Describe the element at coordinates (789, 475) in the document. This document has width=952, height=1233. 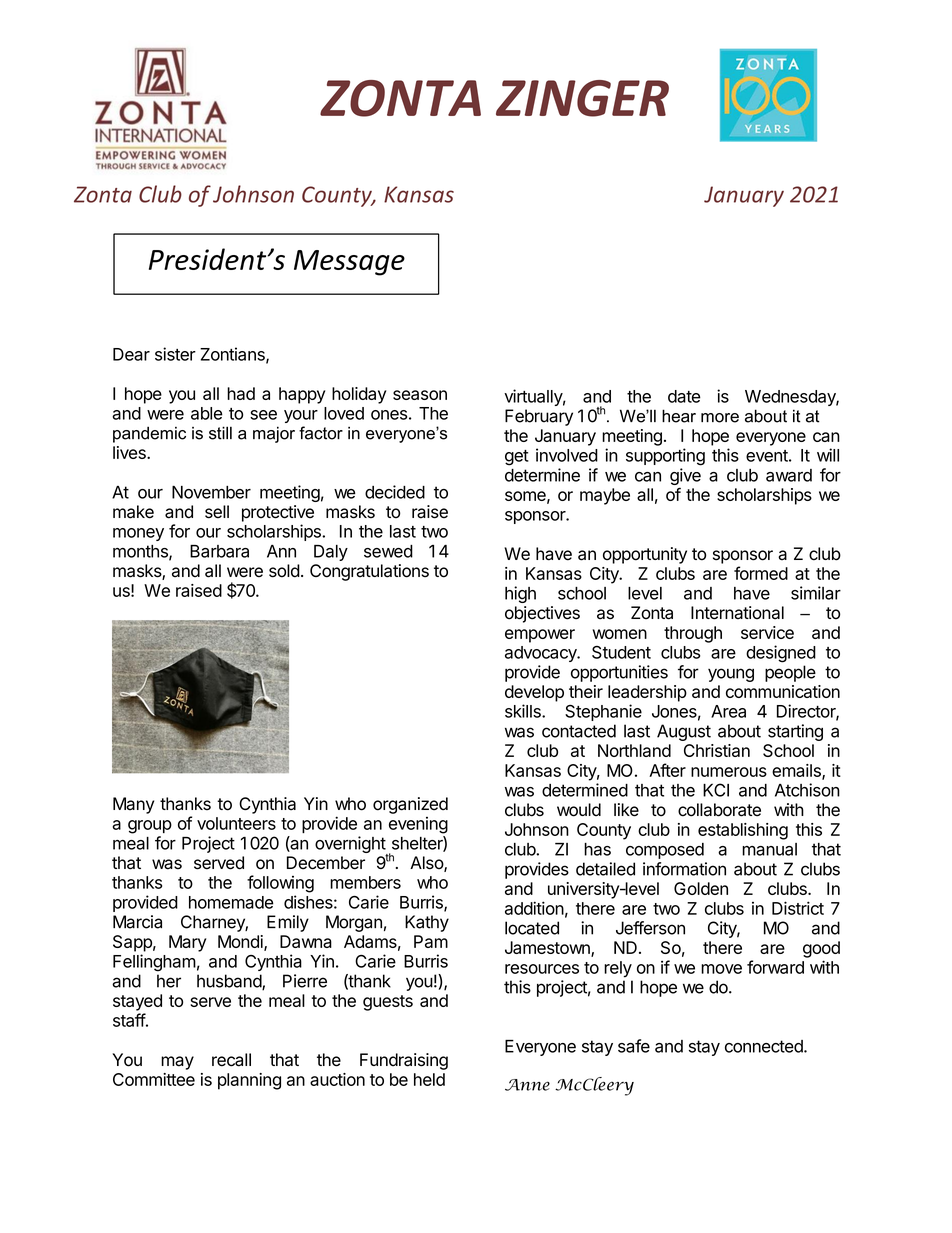
I see `award` at that location.
